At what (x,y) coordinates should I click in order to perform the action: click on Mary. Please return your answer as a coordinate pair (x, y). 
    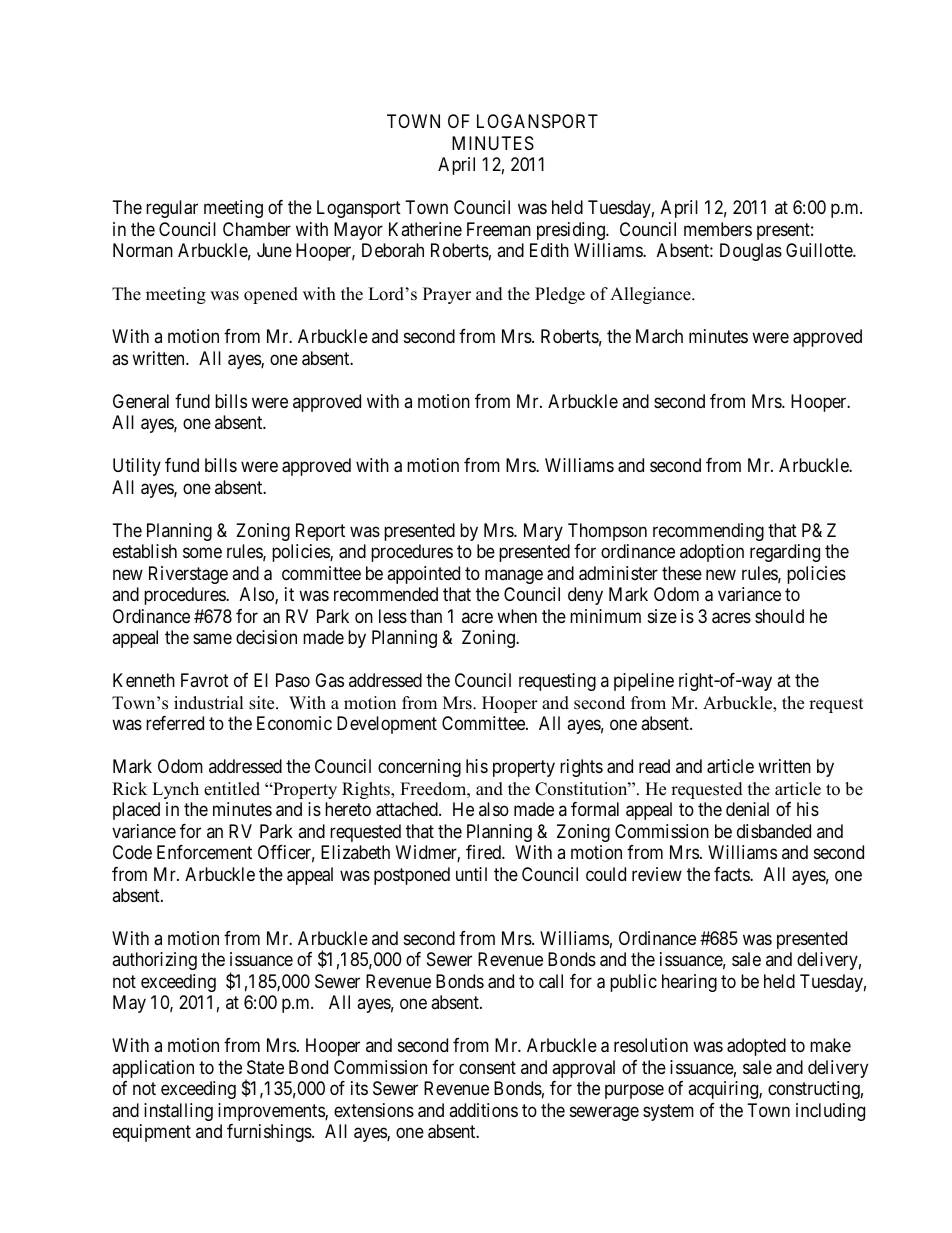
    Looking at the image, I should click on (543, 532).
